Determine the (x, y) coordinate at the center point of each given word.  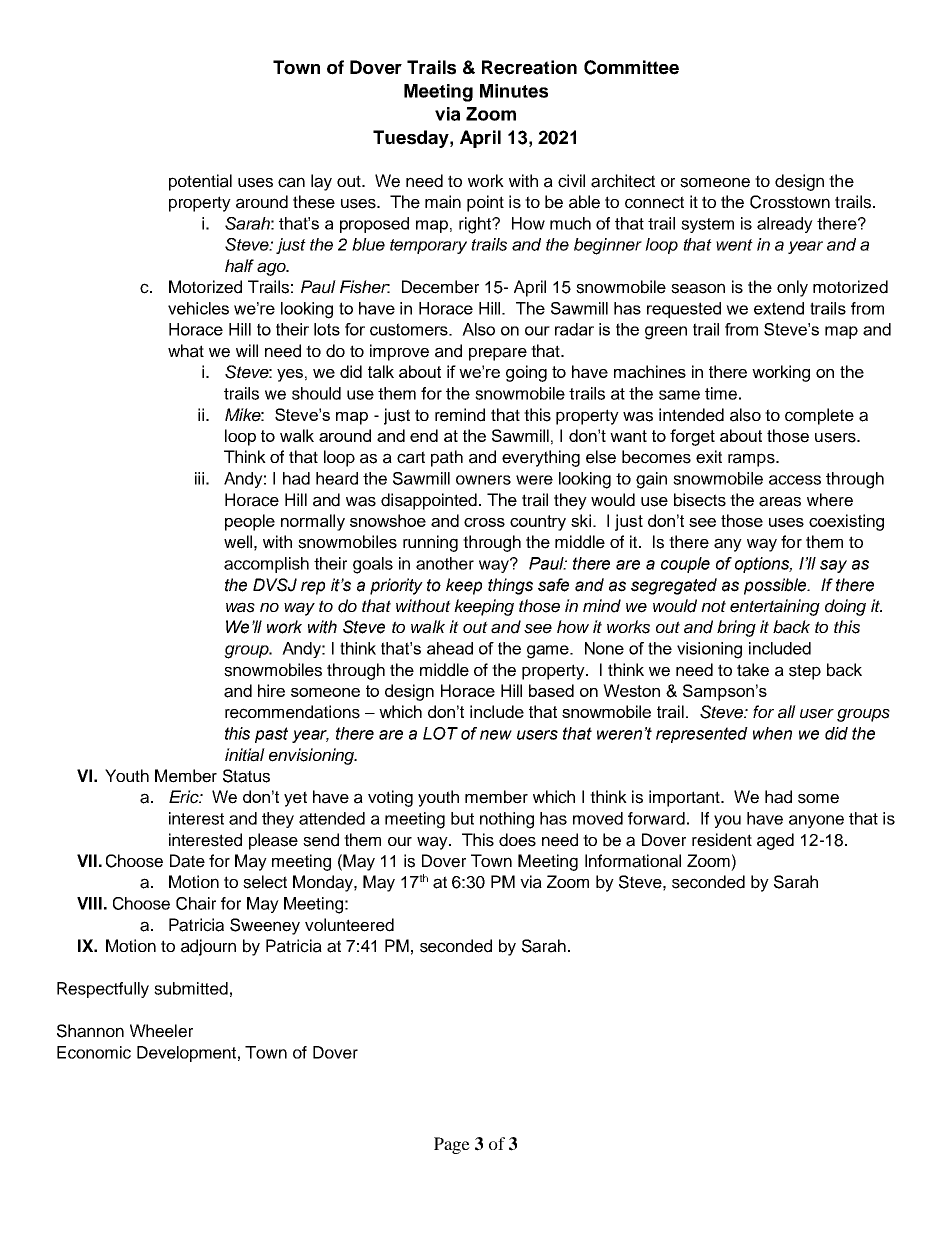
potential (200, 182)
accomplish (266, 565)
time (721, 393)
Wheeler (161, 1031)
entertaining (775, 607)
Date (187, 861)
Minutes (514, 91)
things (510, 586)
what (186, 351)
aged (775, 841)
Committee (631, 67)
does (517, 840)
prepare (498, 354)
